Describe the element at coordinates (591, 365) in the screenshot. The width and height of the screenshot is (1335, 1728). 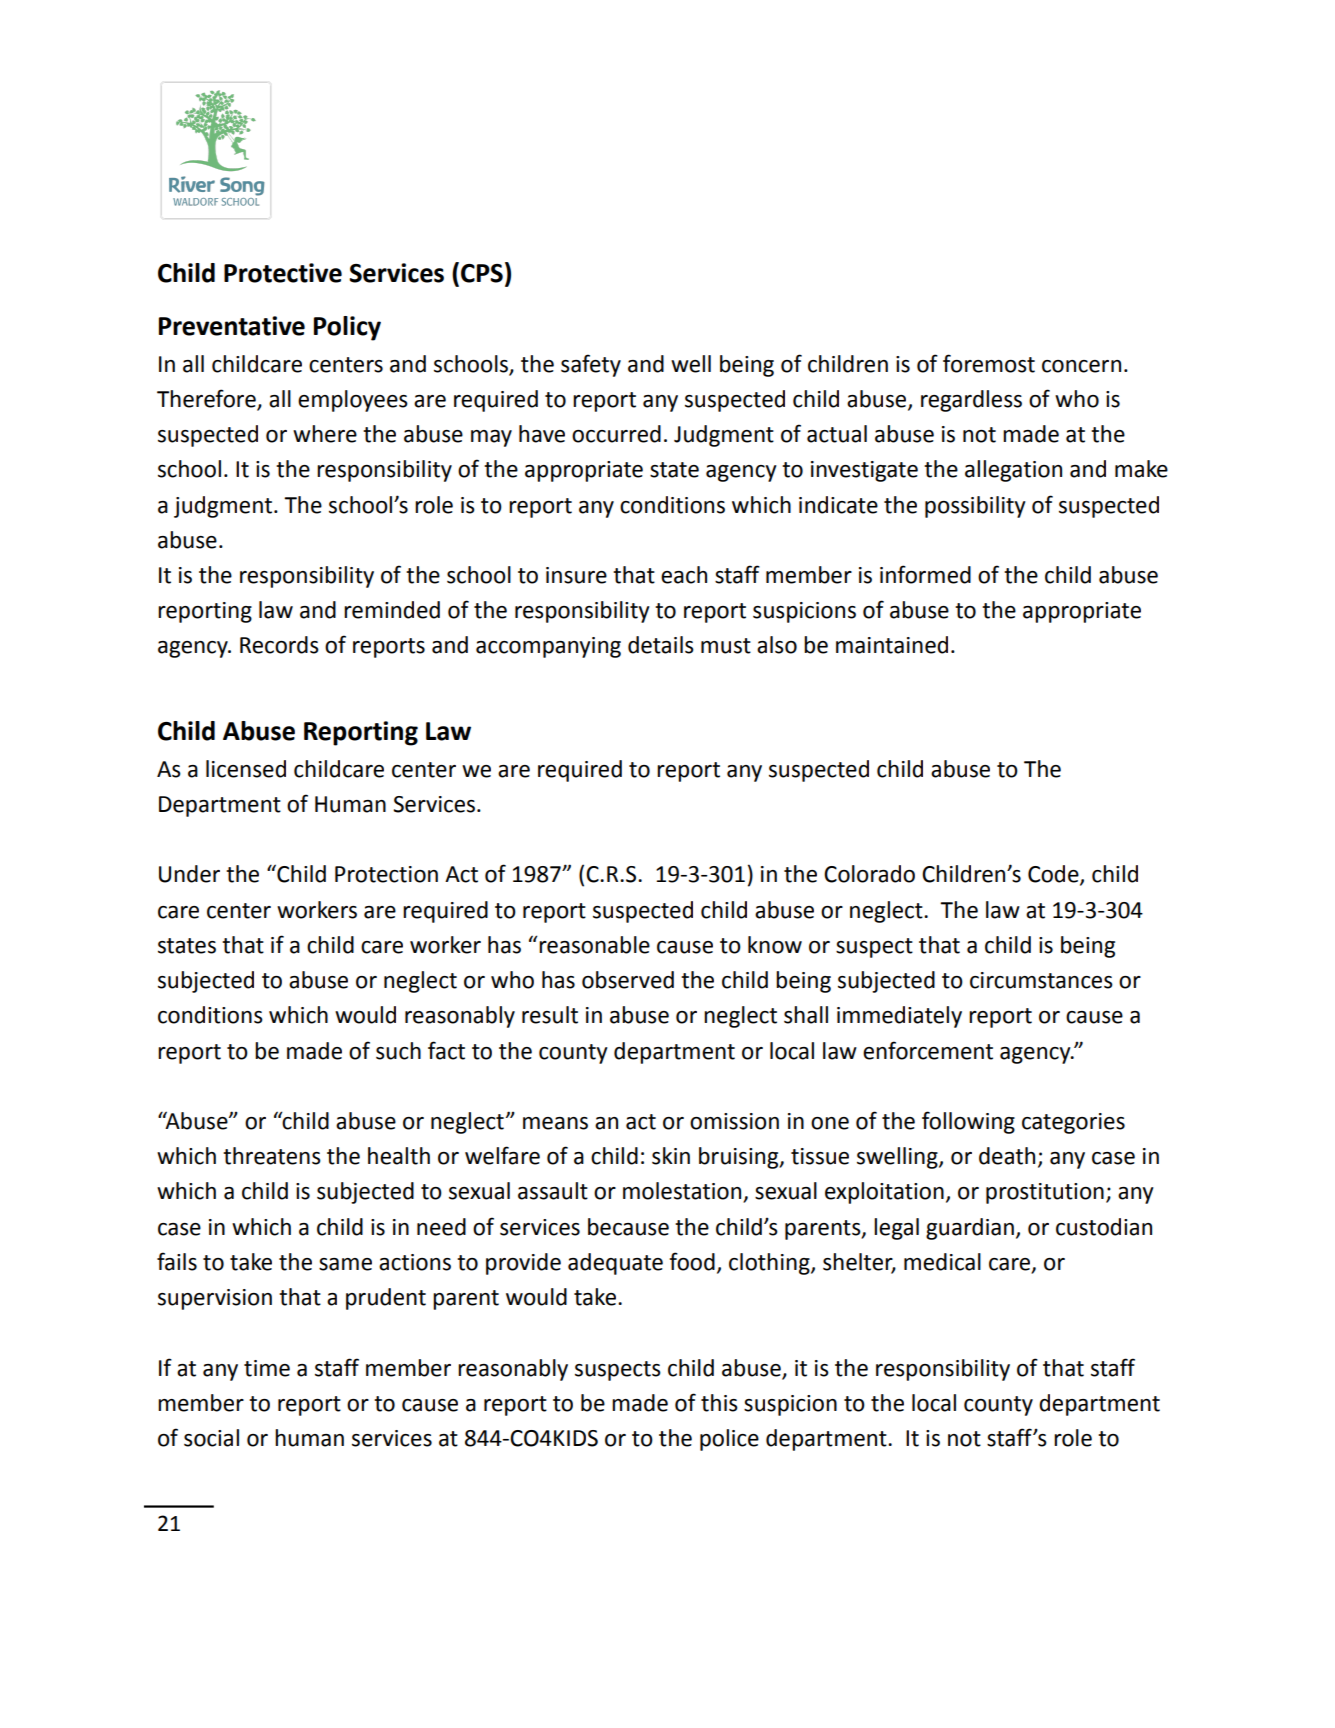
I see `safety` at that location.
